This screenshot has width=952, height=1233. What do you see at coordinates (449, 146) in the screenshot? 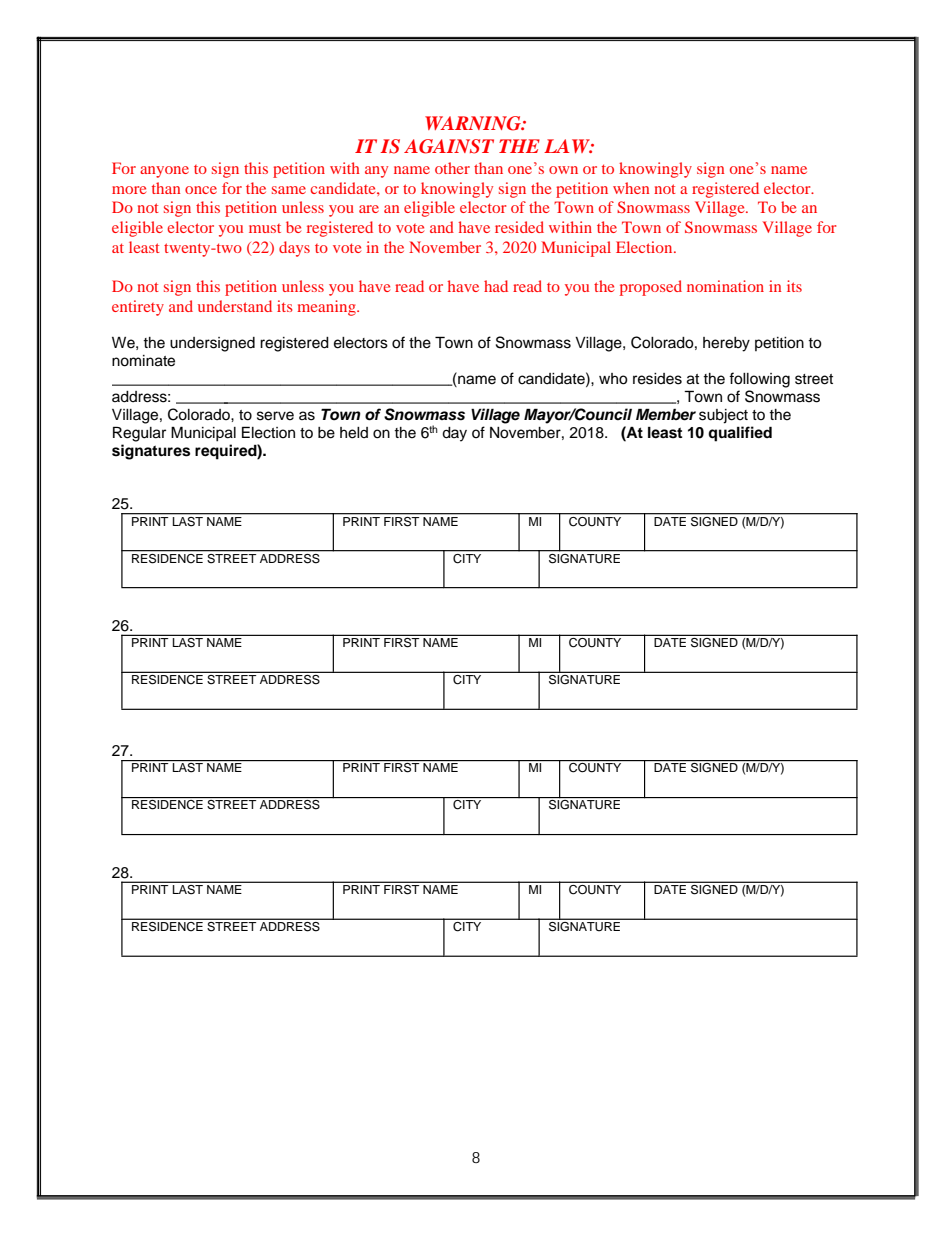
I see `AGAINST` at bounding box center [449, 146].
